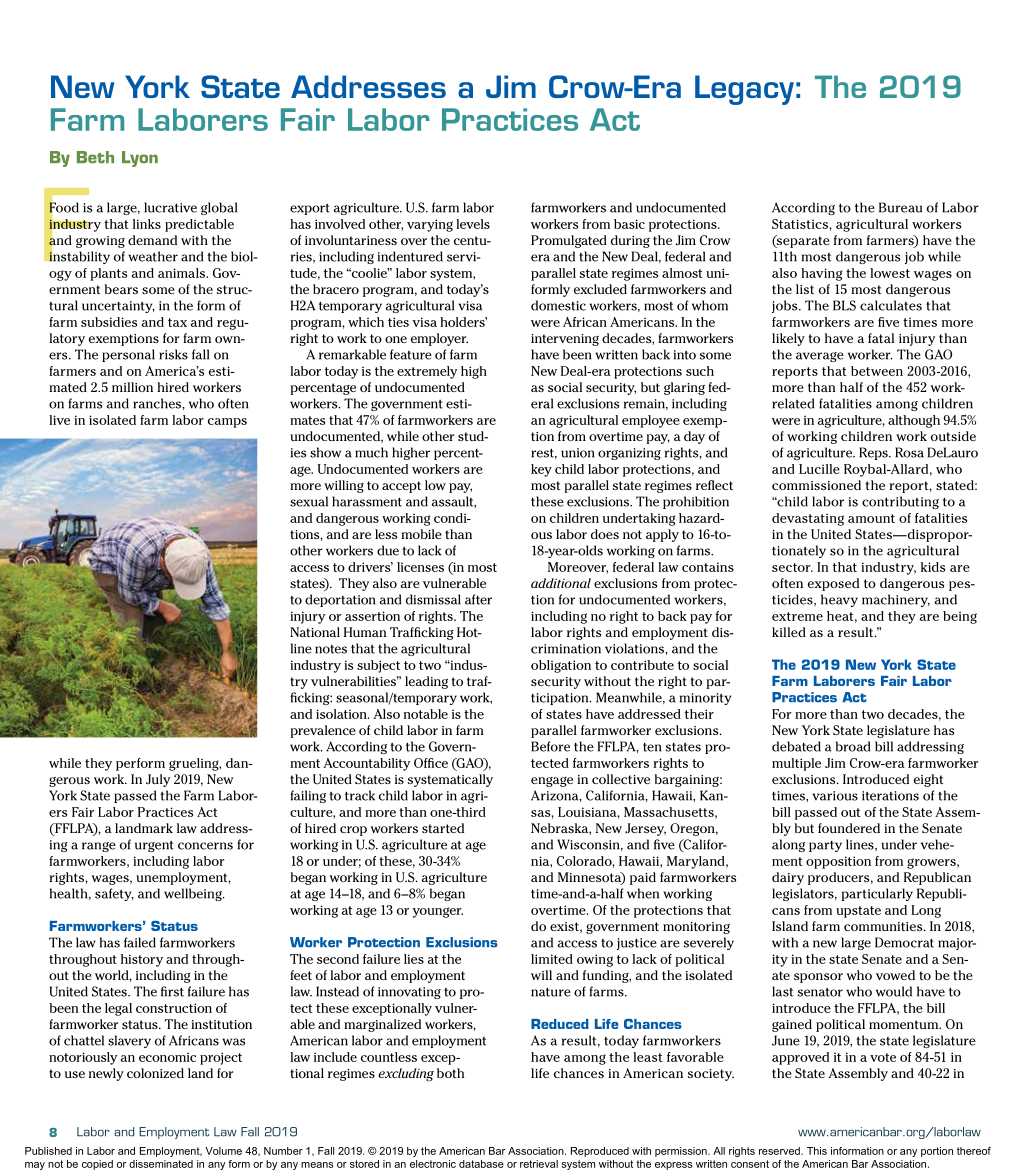  Describe the element at coordinates (478, 599) in the screenshot. I see `after` at that location.
